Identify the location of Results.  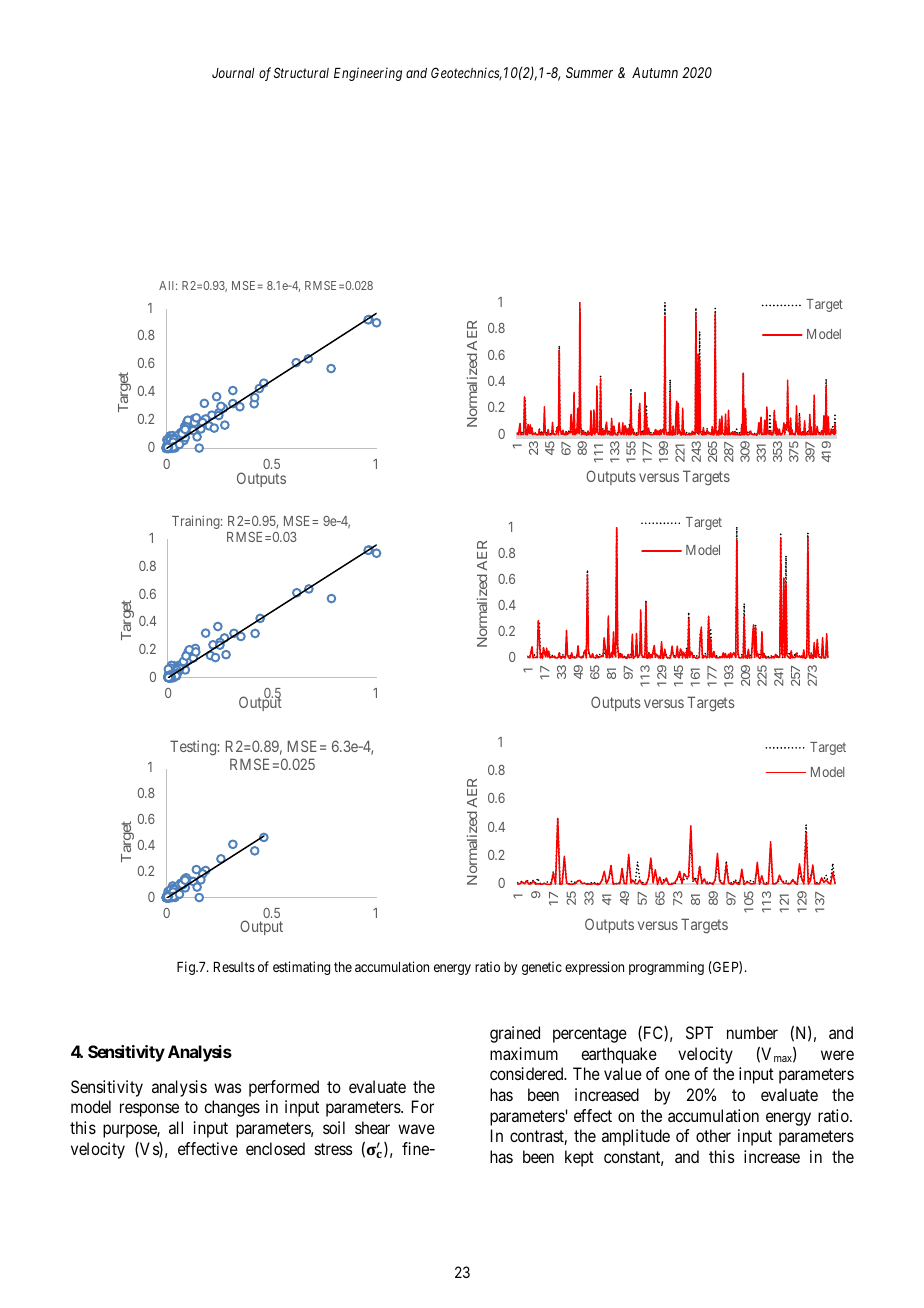
(234, 967).
